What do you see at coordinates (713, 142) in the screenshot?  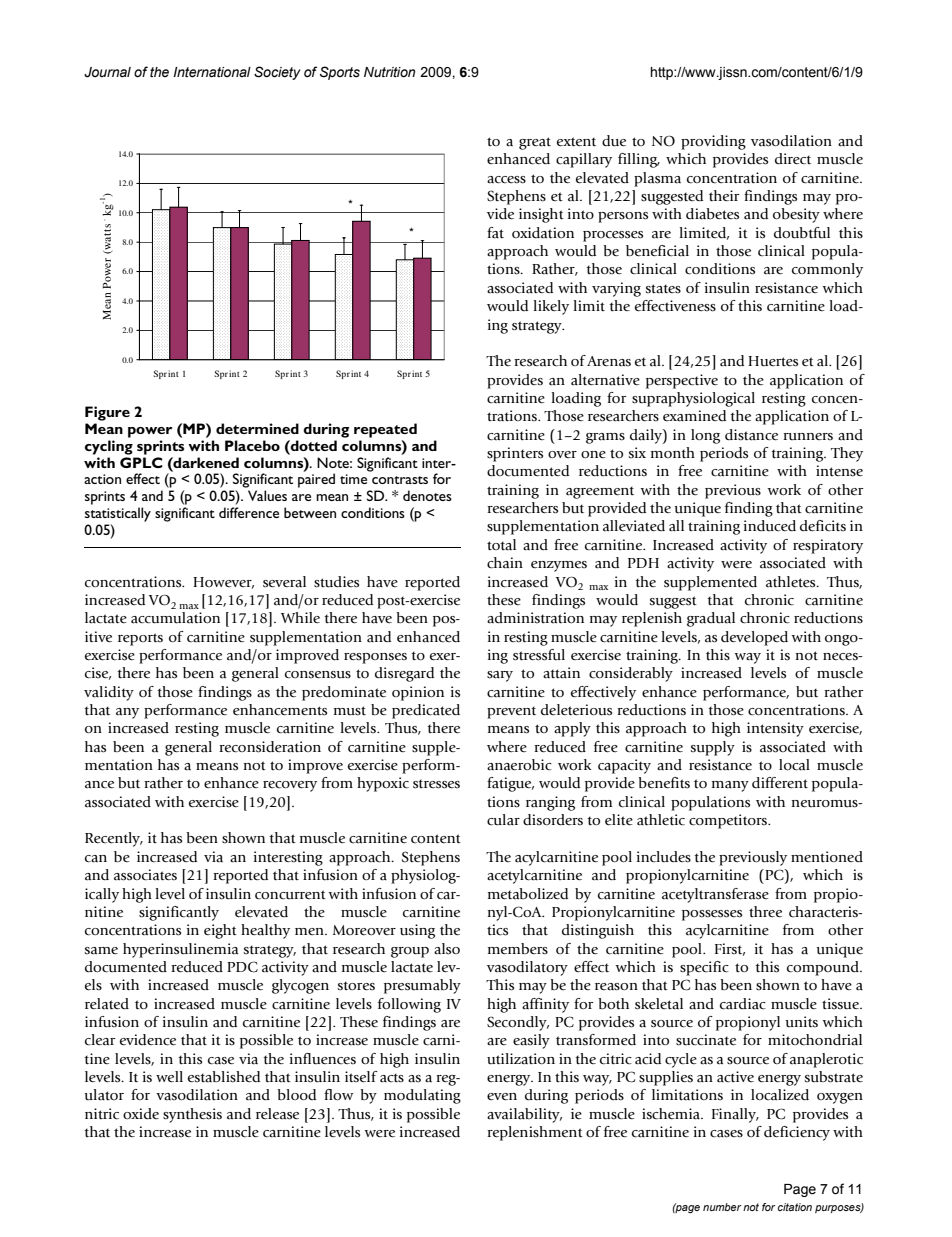 I see `providing` at bounding box center [713, 142].
